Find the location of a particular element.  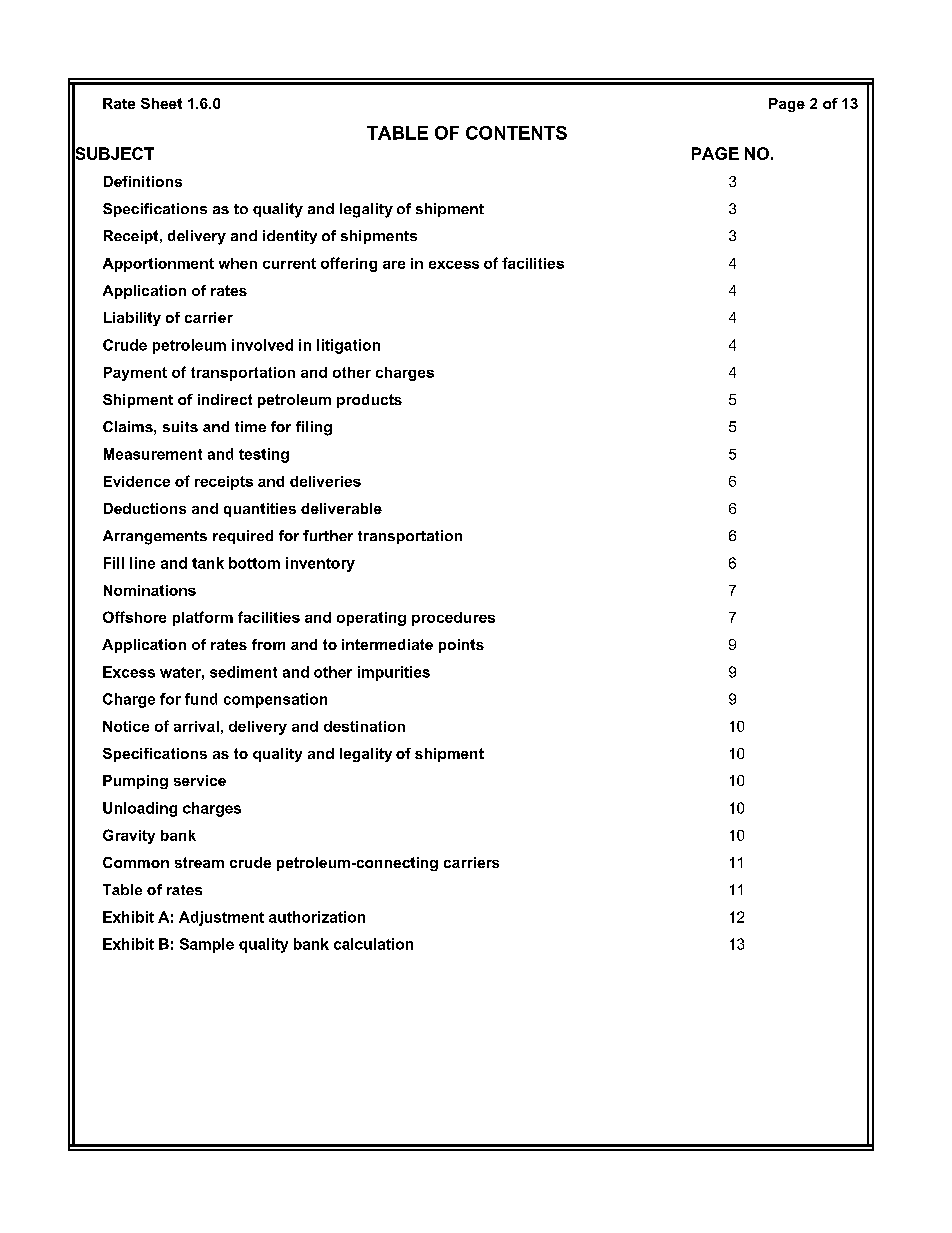

Sheet is located at coordinates (161, 103).
